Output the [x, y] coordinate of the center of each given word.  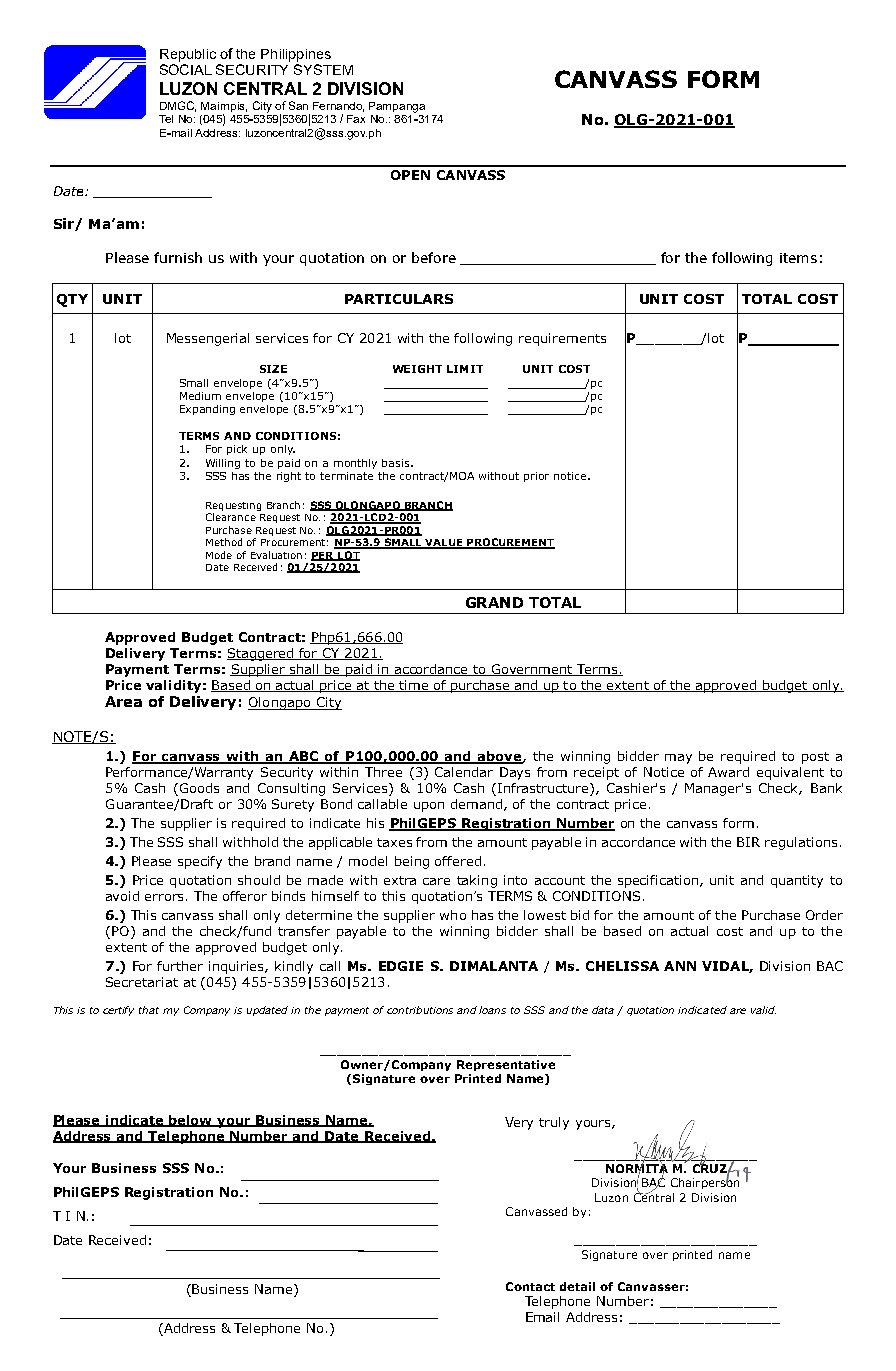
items [798, 258]
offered [458, 861]
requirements [562, 339]
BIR [748, 842]
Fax [356, 119]
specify [200, 862]
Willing [223, 464]
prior [536, 477]
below [191, 1121]
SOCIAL [186, 69]
